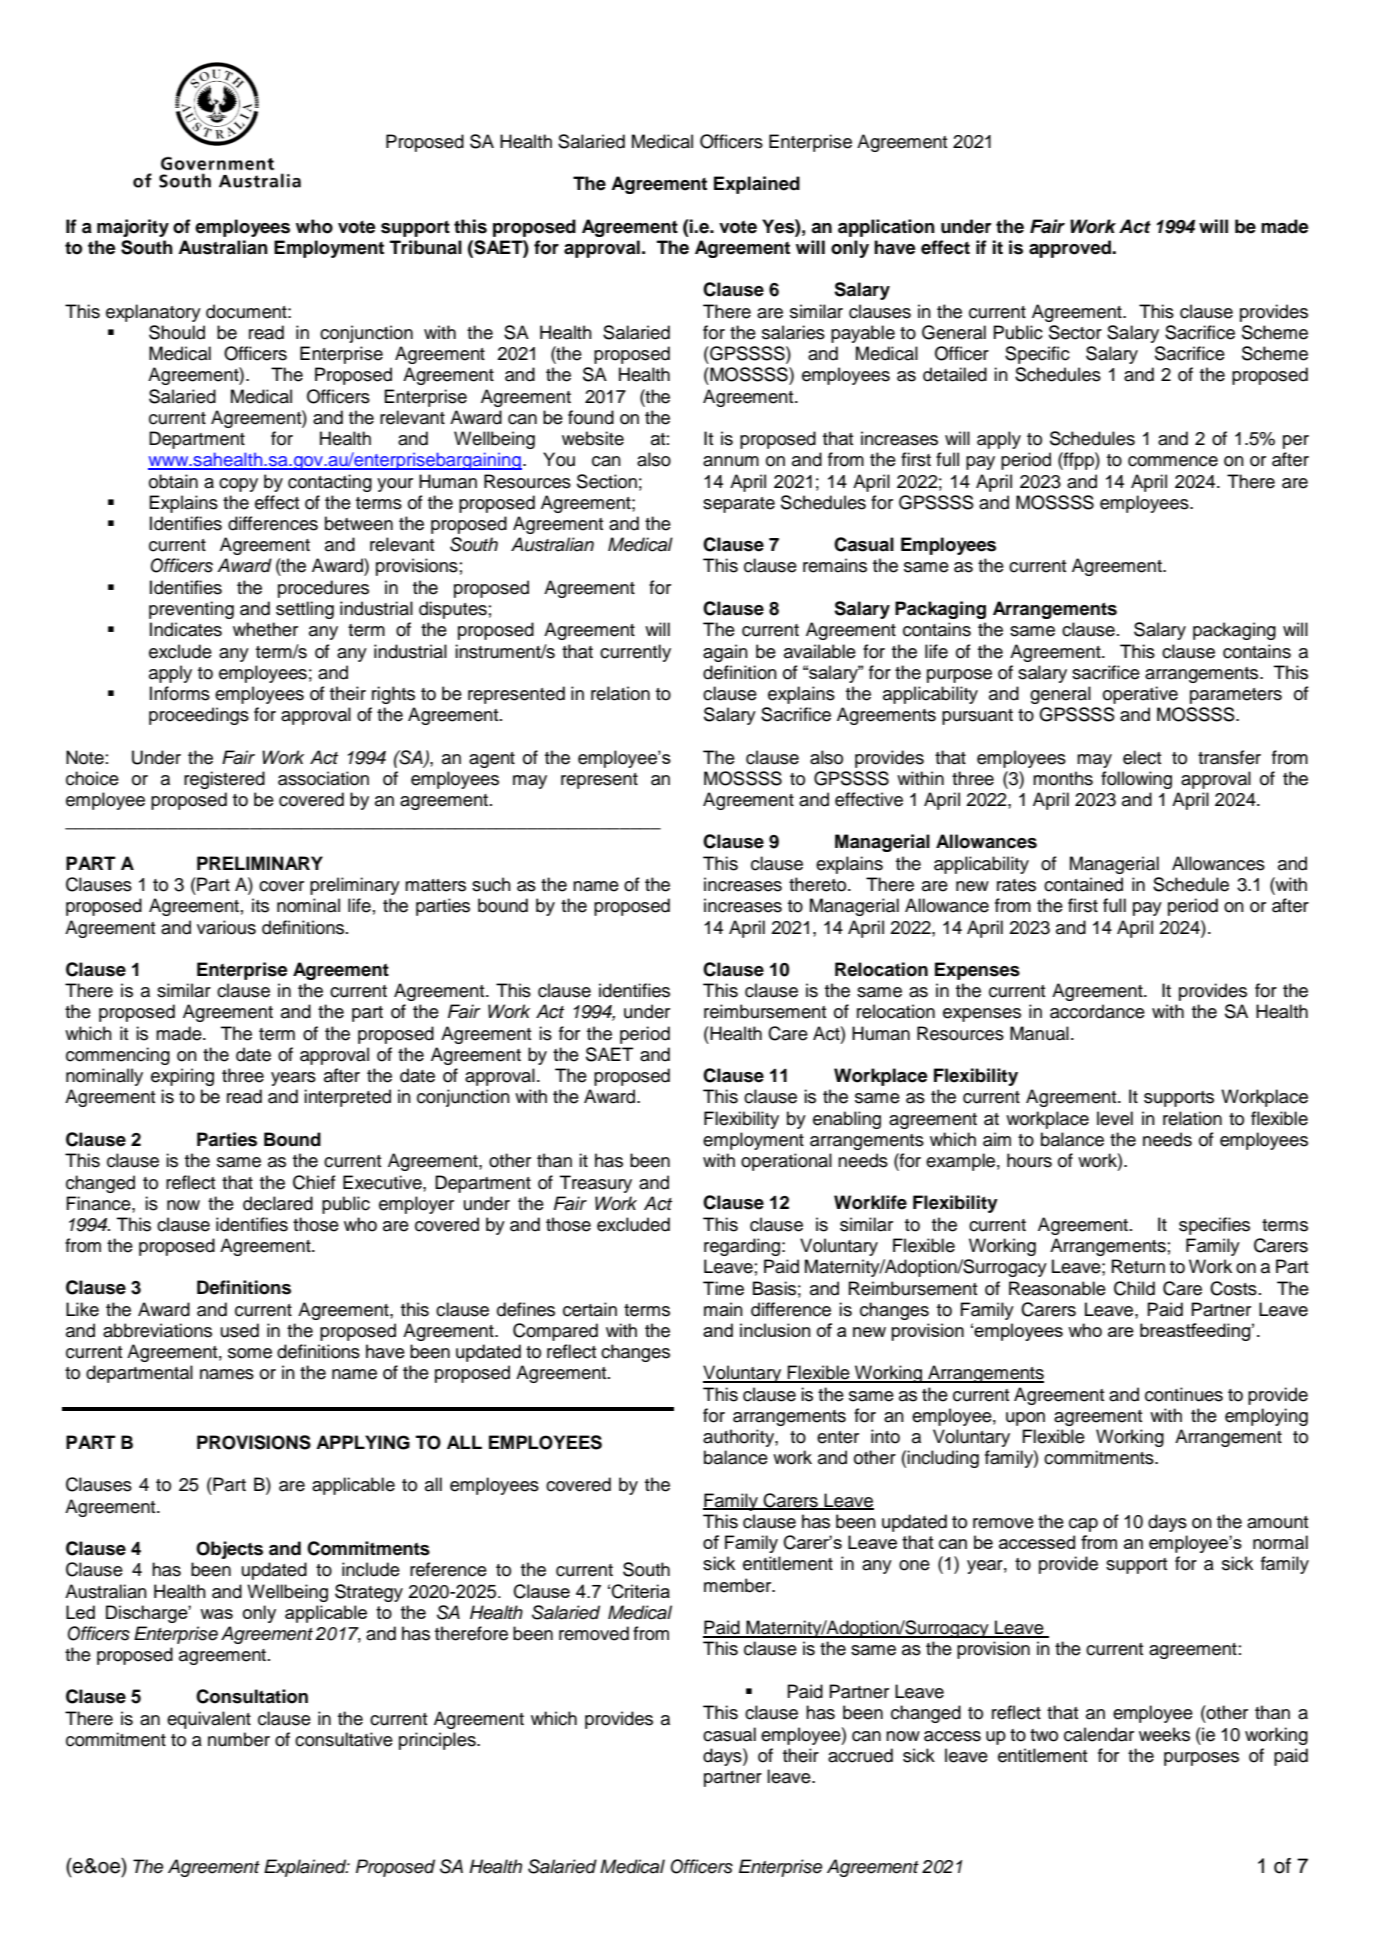 The height and width of the screenshot is (1943, 1374). I want to click on whether, so click(265, 629).
